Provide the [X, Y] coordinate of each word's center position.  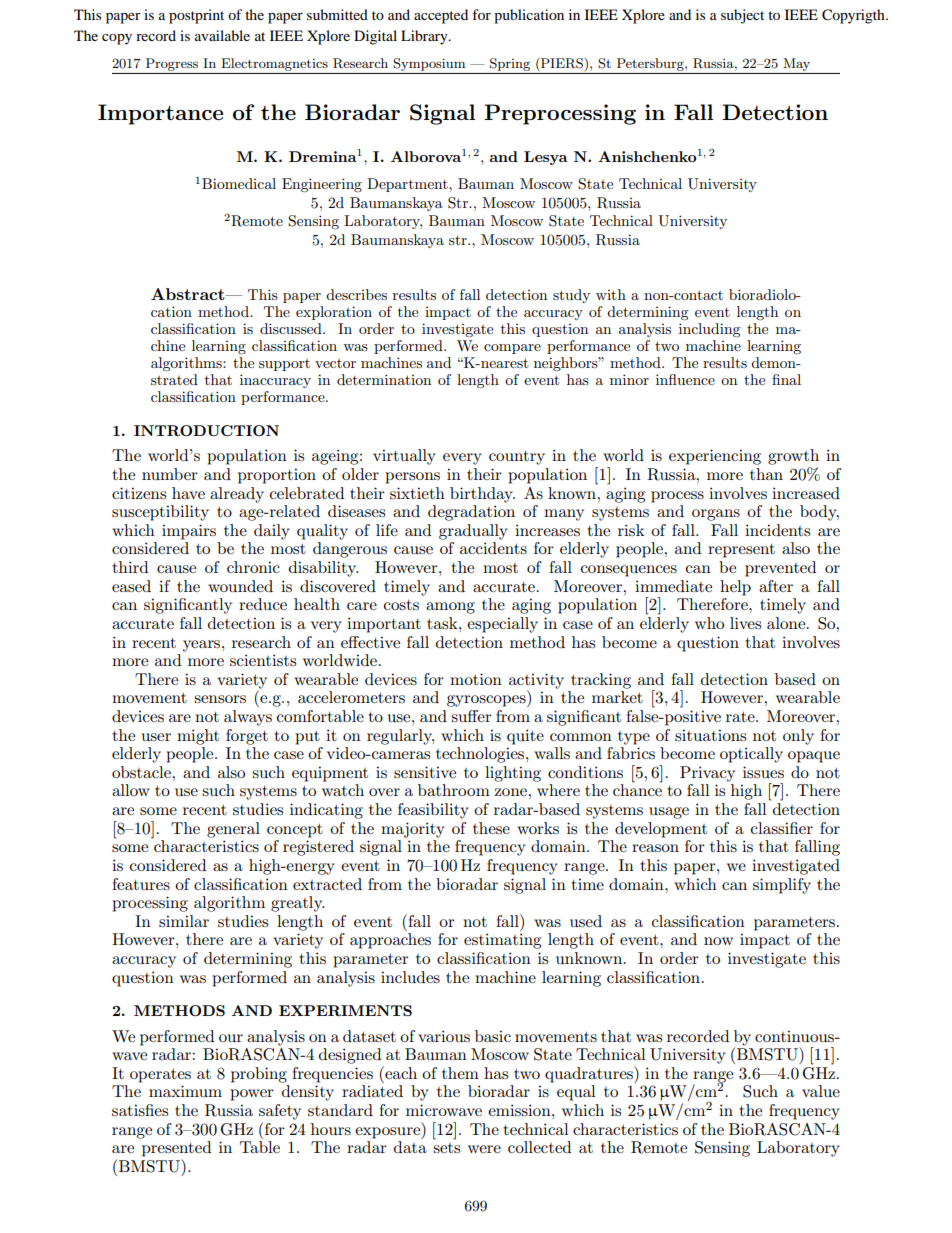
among [450, 608]
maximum [185, 1091]
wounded [240, 586]
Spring [510, 64]
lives [745, 623]
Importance [160, 114]
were [484, 1149]
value [821, 1091]
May [796, 64]
